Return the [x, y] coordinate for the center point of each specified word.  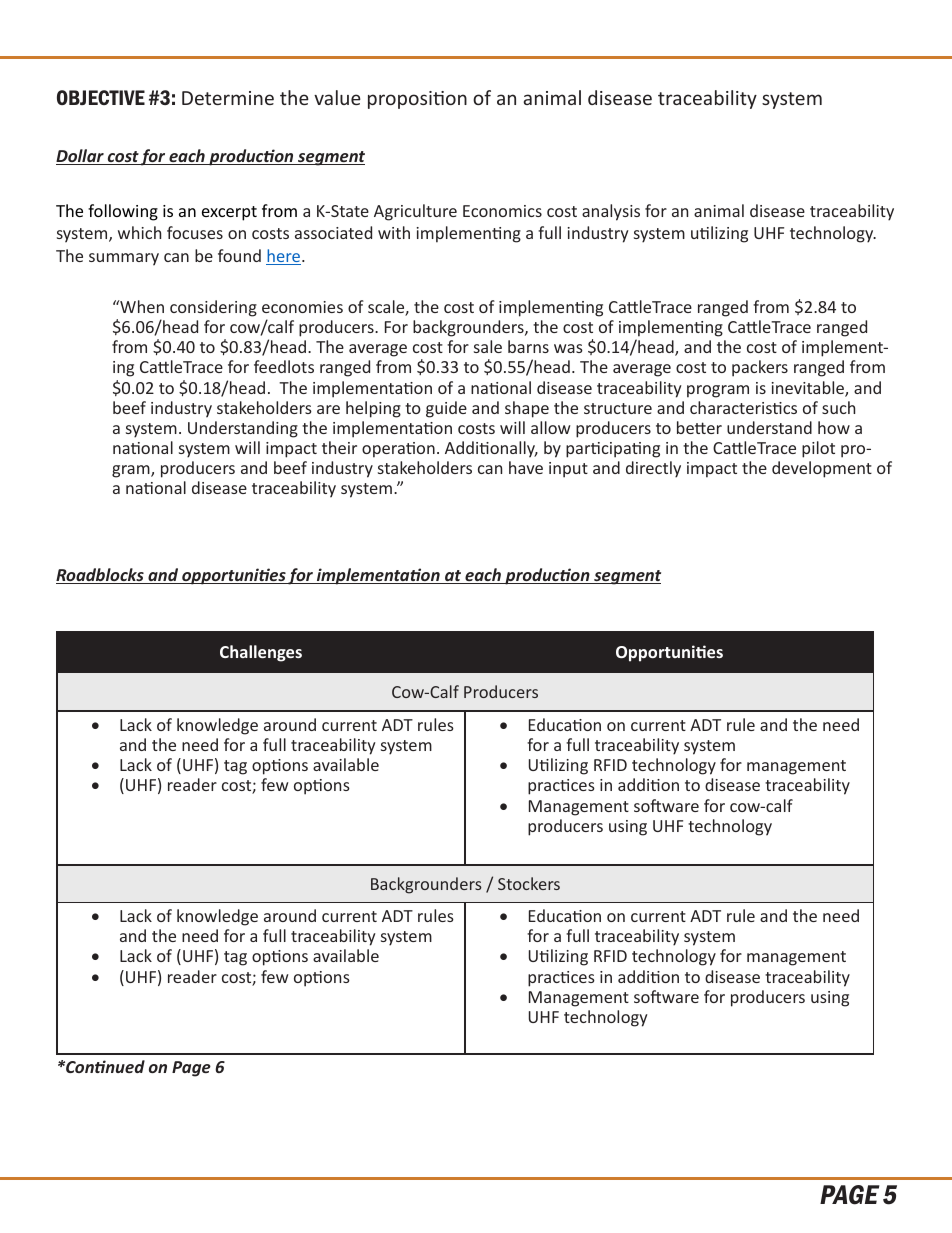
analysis [611, 212]
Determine [228, 98]
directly [653, 469]
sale [488, 346]
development [822, 469]
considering [213, 308]
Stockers [529, 883]
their [339, 447]
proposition [417, 100]
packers [760, 368]
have [526, 467]
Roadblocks [101, 576]
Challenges [261, 653]
